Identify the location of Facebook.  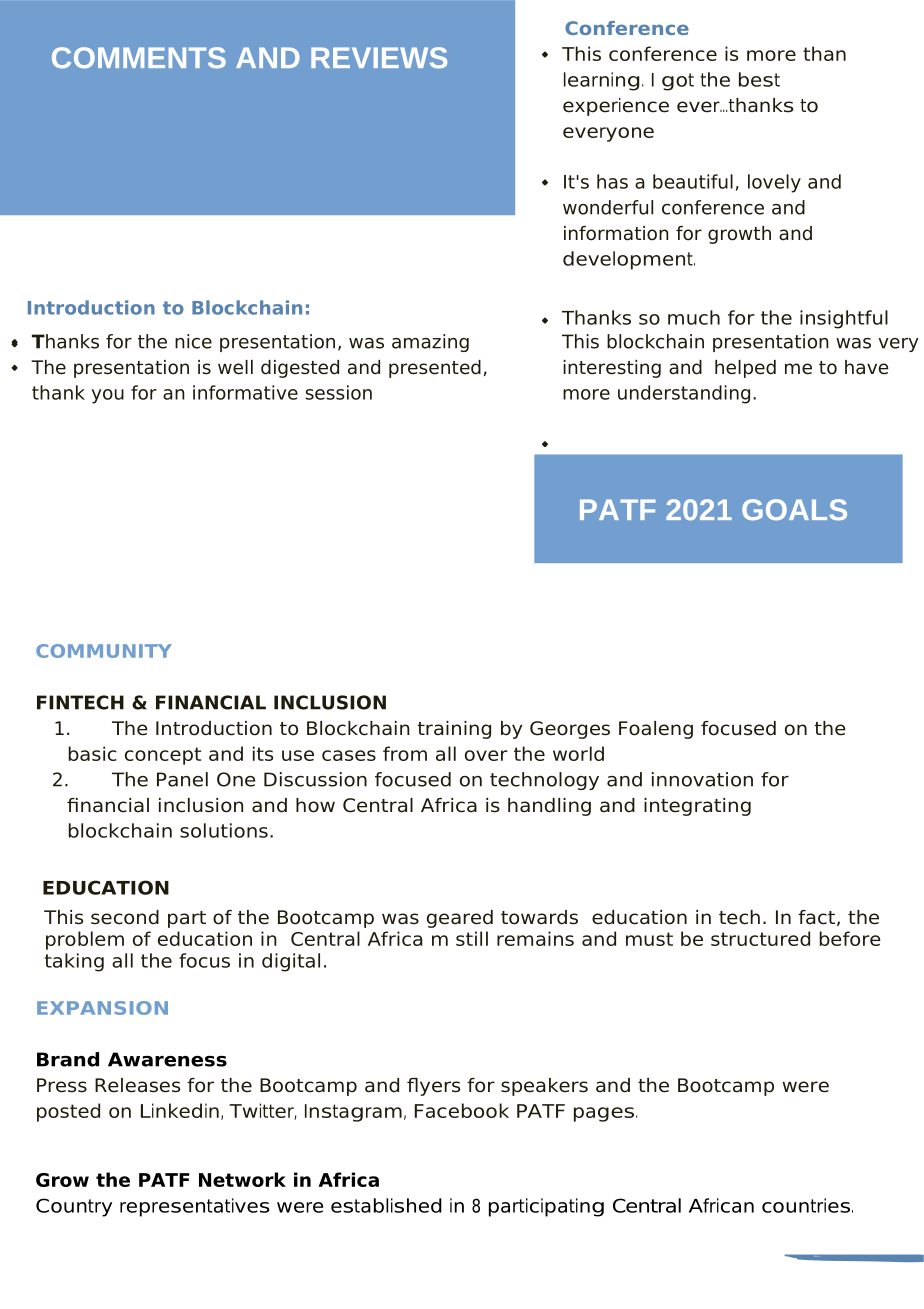
(462, 1110).
